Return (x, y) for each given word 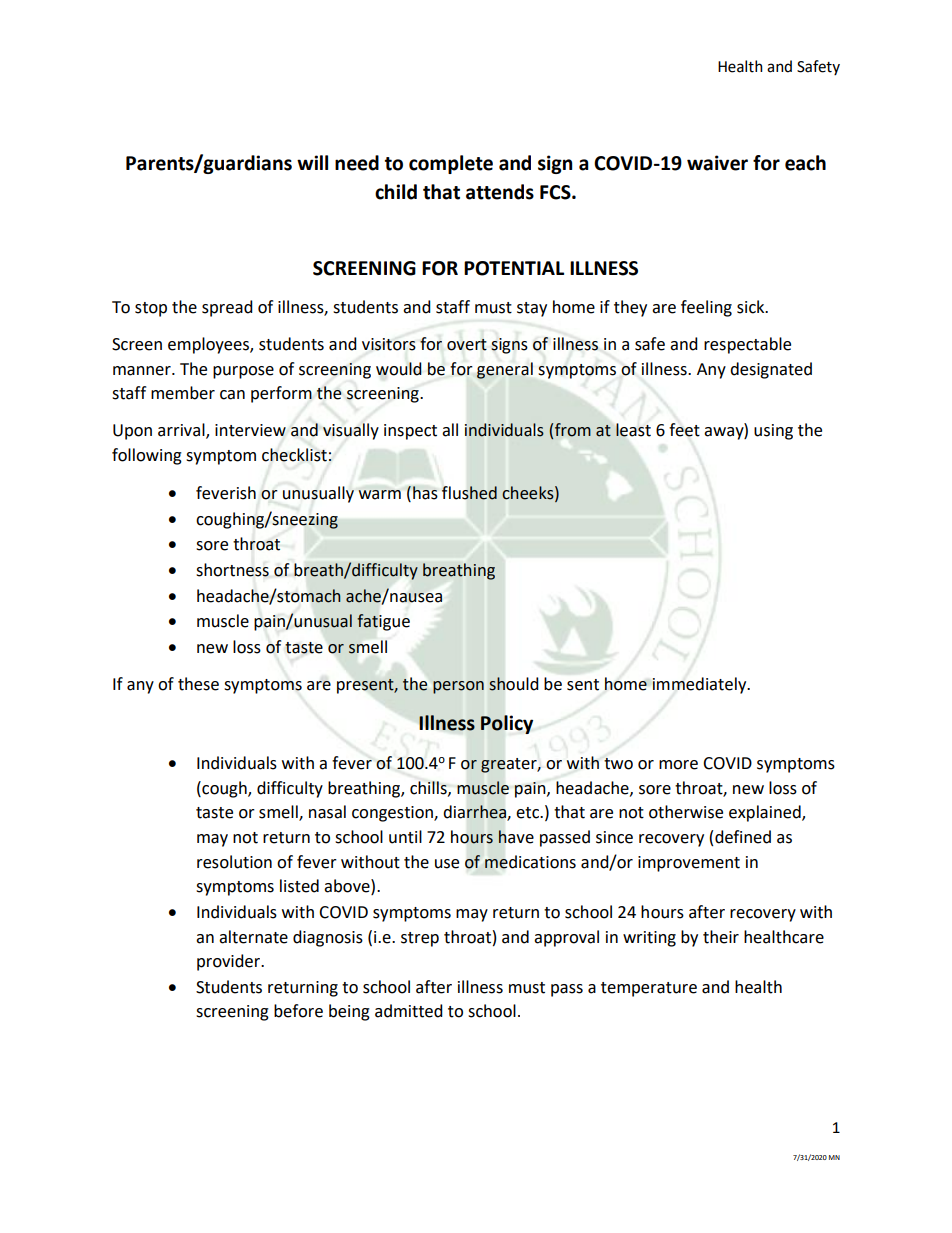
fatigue (383, 622)
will (312, 162)
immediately (700, 685)
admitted (409, 1011)
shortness (232, 570)
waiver (717, 163)
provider (230, 962)
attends (500, 192)
